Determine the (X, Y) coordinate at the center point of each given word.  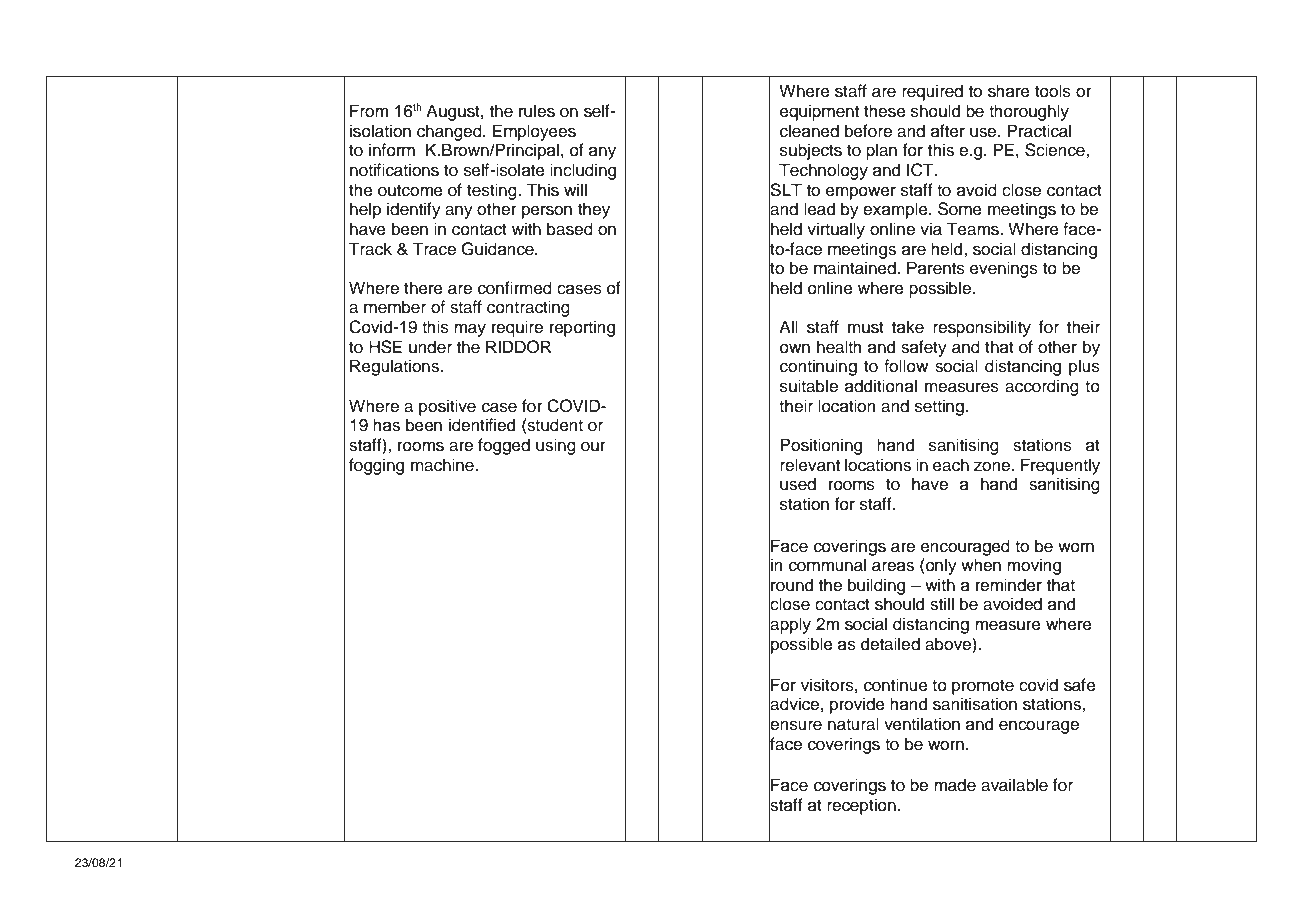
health (839, 347)
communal (827, 565)
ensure (795, 725)
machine (443, 465)
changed (450, 132)
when (981, 565)
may (470, 330)
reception (861, 806)
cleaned (809, 131)
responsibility (982, 328)
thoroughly (1029, 112)
